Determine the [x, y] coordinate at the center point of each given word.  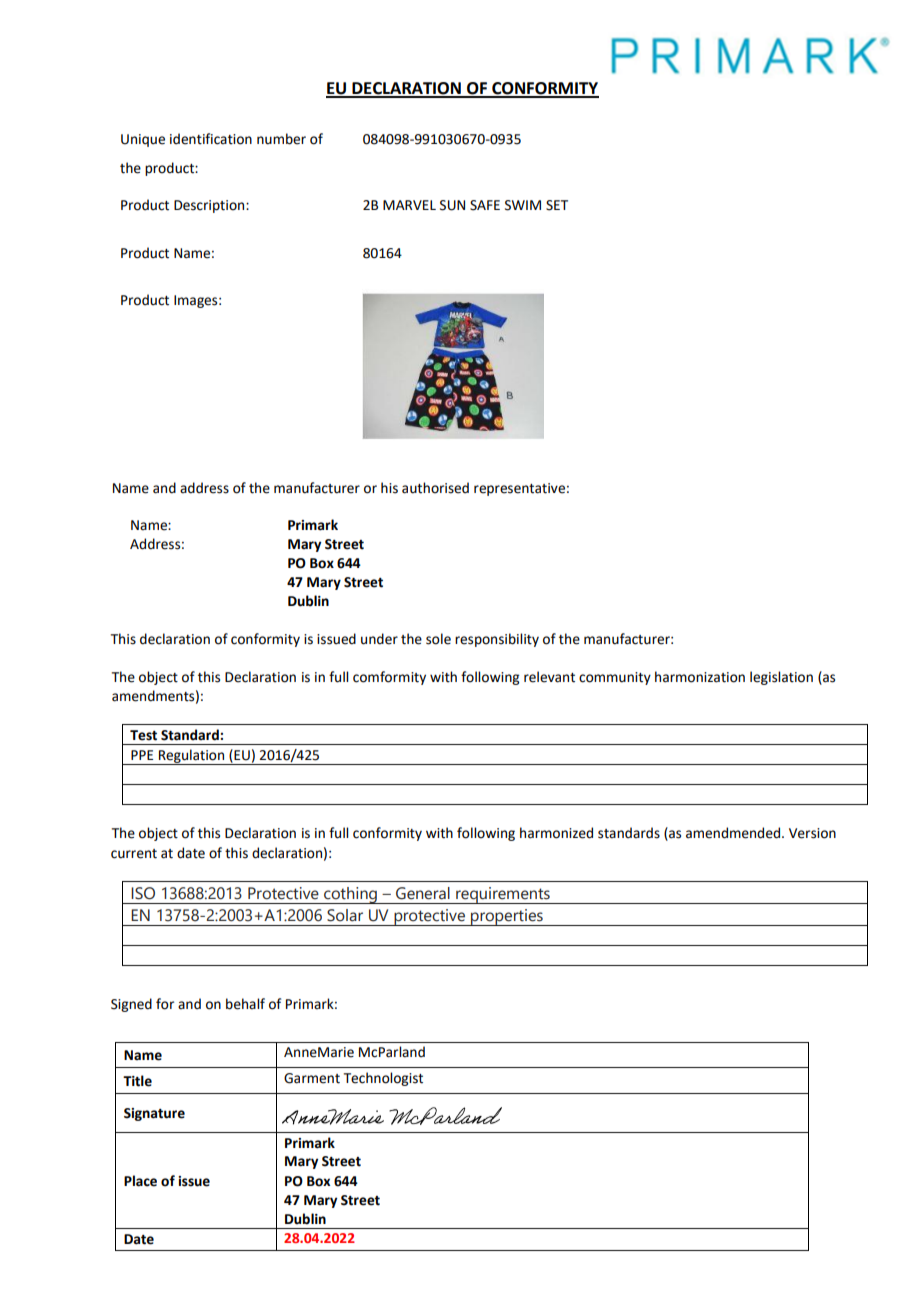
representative [519, 489]
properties [507, 917]
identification [211, 139]
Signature [154, 1114]
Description [210, 206]
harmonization [700, 677]
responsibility [497, 640]
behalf [245, 1004]
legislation [781, 678]
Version [812, 833]
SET [557, 205]
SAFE [485, 205]
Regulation [192, 757]
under [379, 639]
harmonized [556, 833]
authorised [435, 488]
